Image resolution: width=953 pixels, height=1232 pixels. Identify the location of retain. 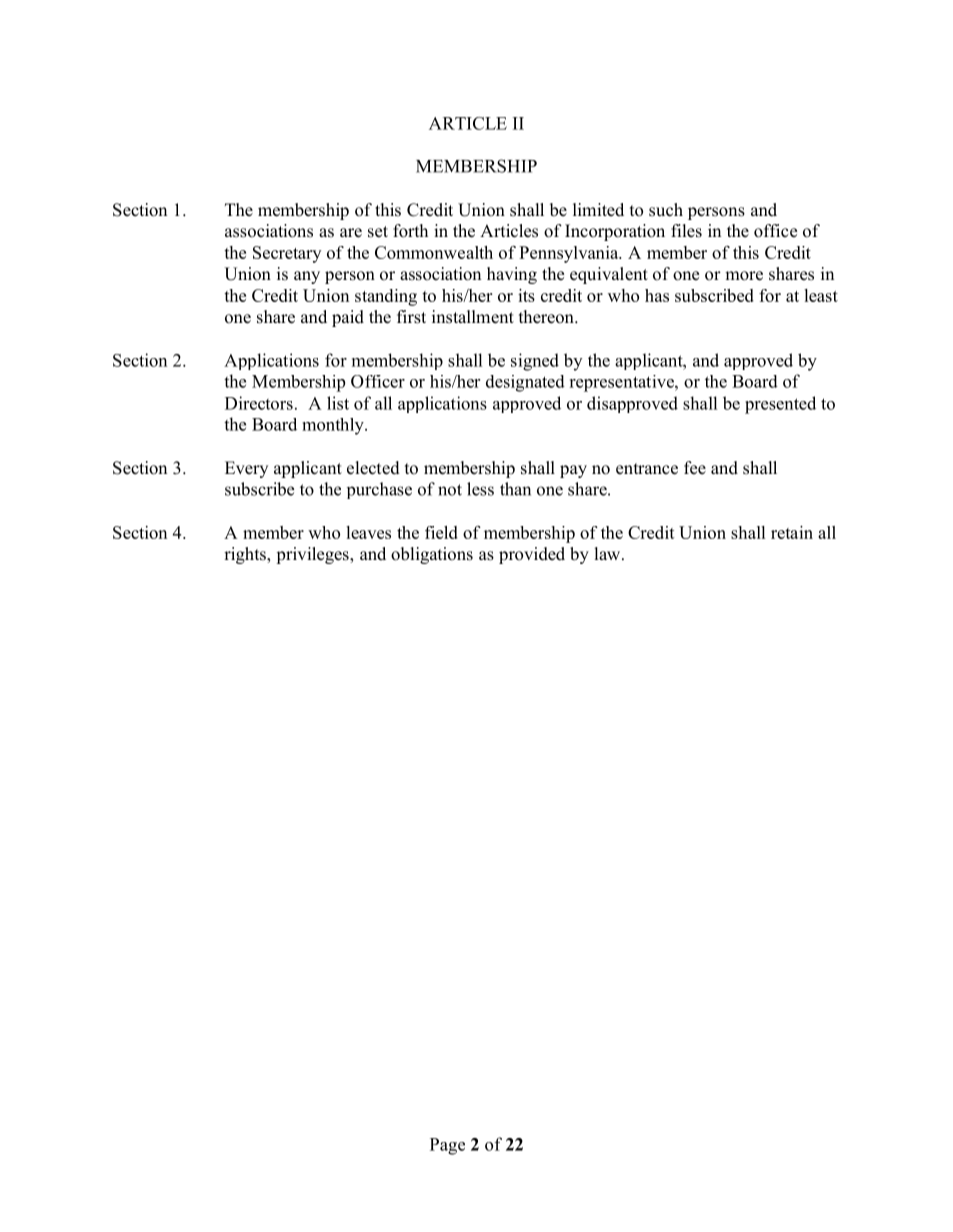
(792, 532).
